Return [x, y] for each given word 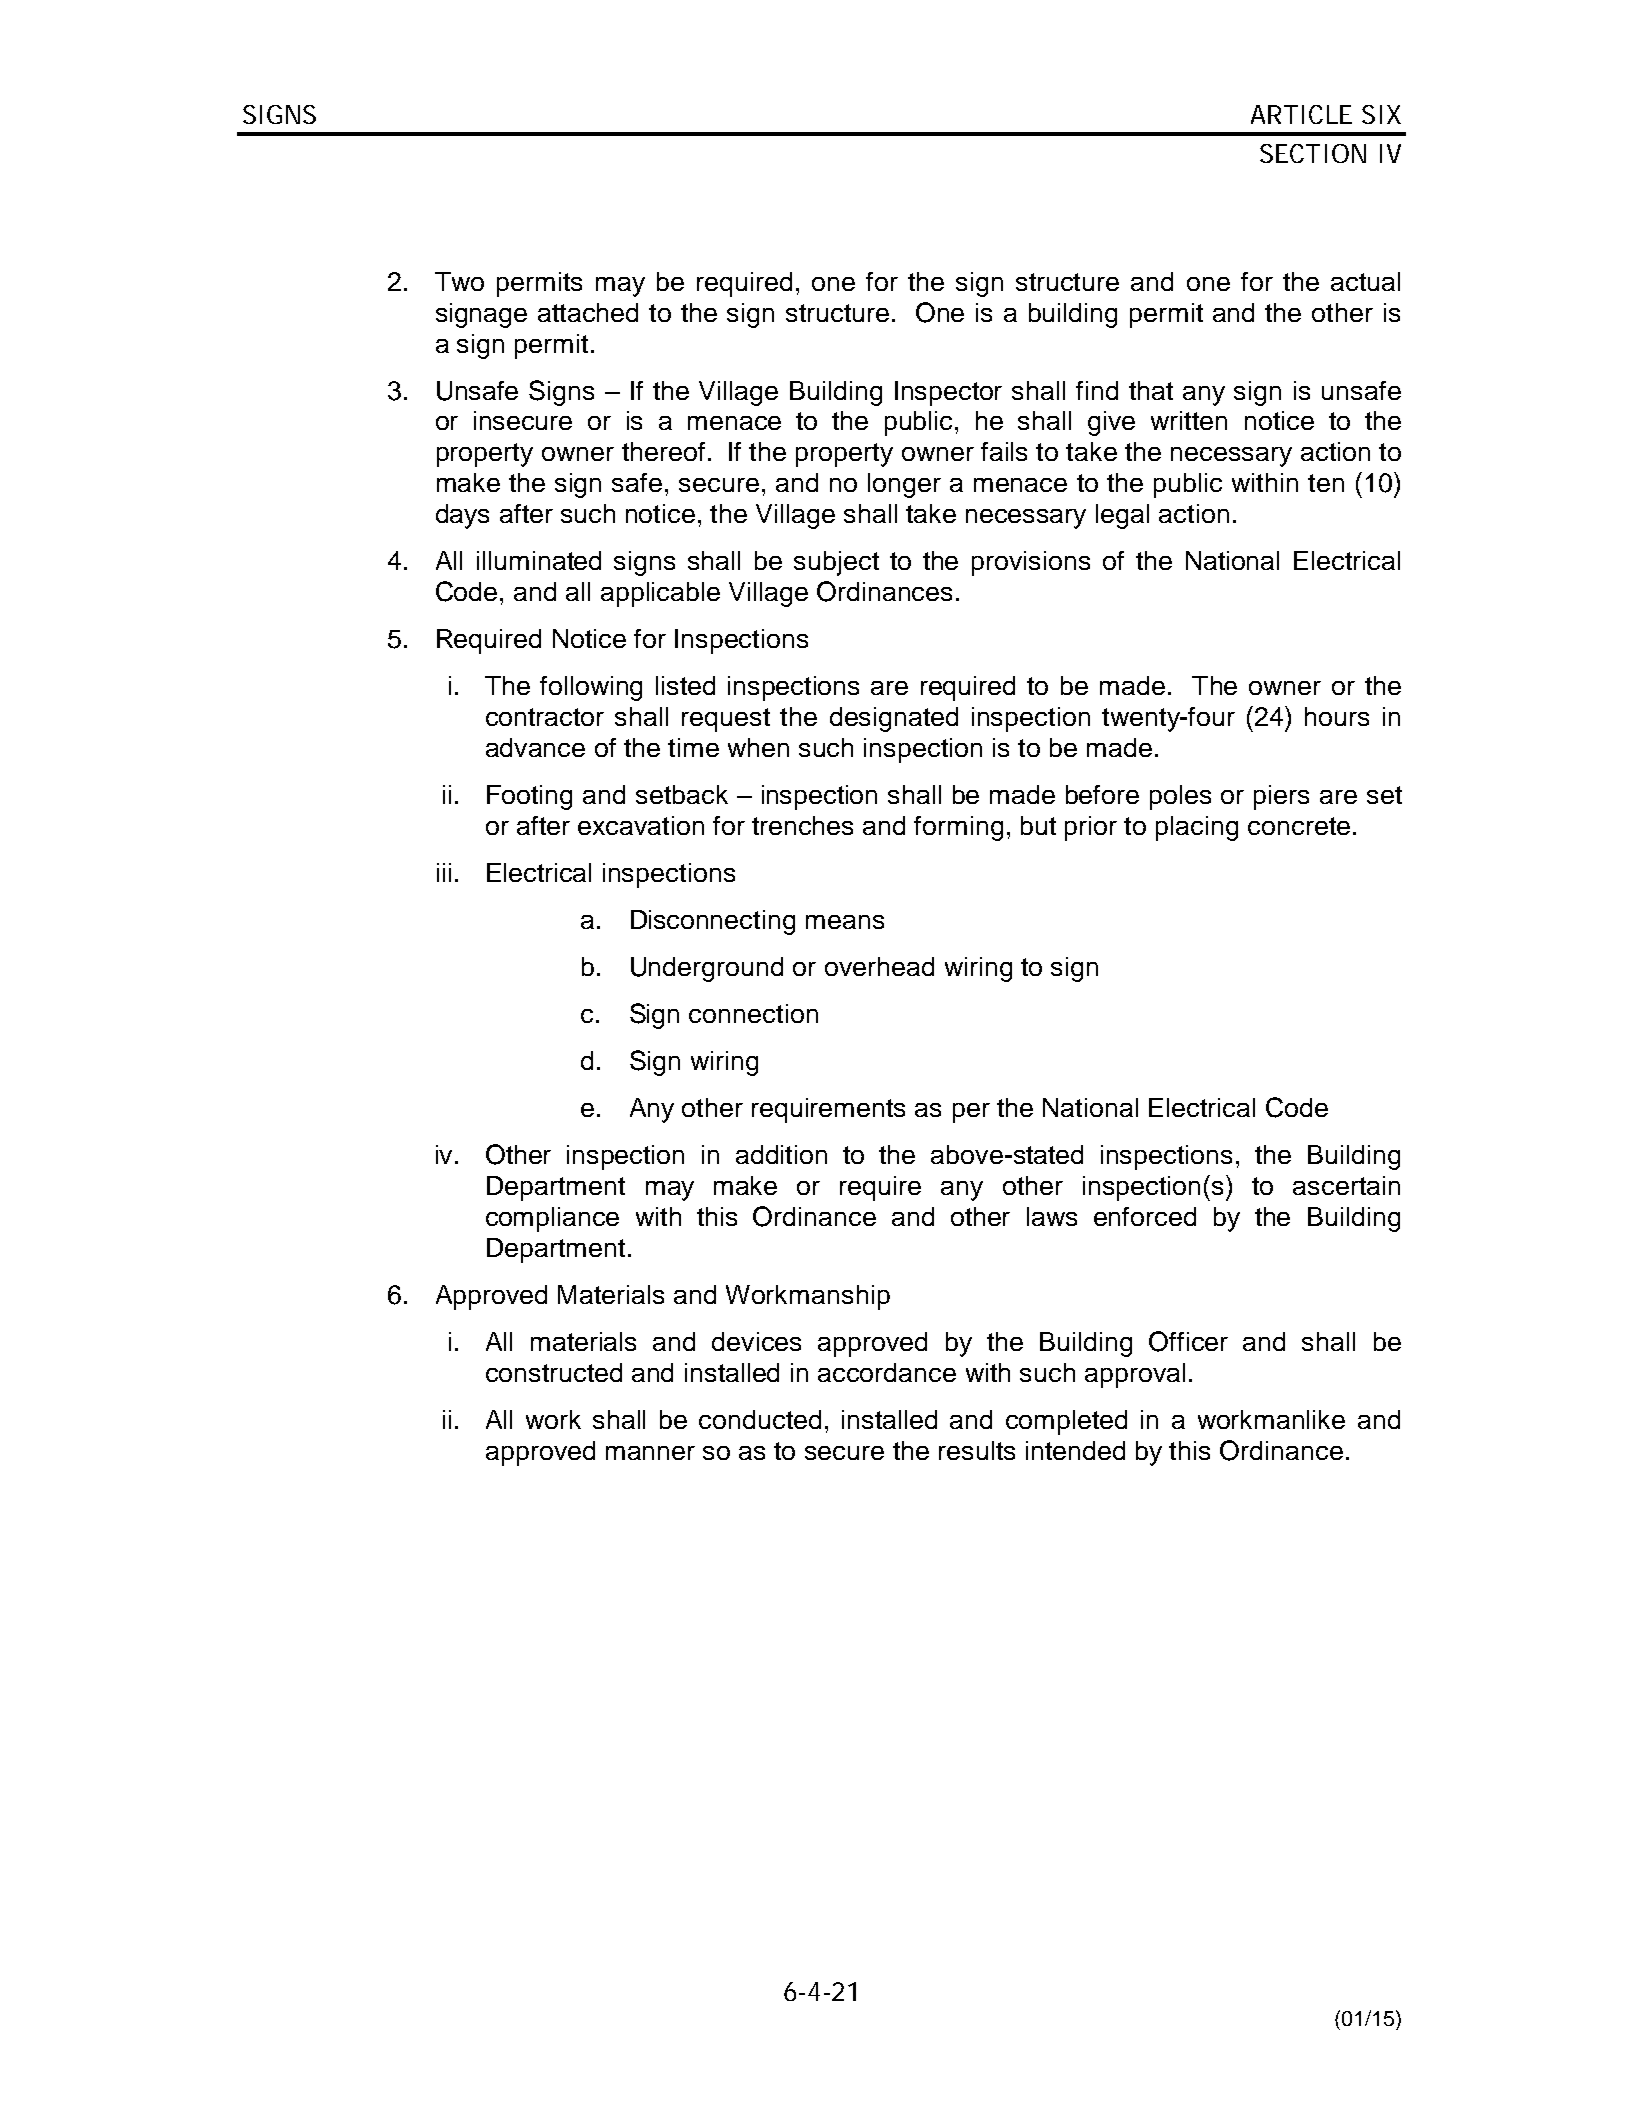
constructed [554, 1372]
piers [1281, 797]
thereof [663, 451]
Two [459, 281]
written [1189, 420]
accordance [887, 1372]
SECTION [1313, 153]
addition [781, 1154]
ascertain [1346, 1185]
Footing [529, 797]
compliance [552, 1219]
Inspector [948, 393]
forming [958, 828]
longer [904, 485]
